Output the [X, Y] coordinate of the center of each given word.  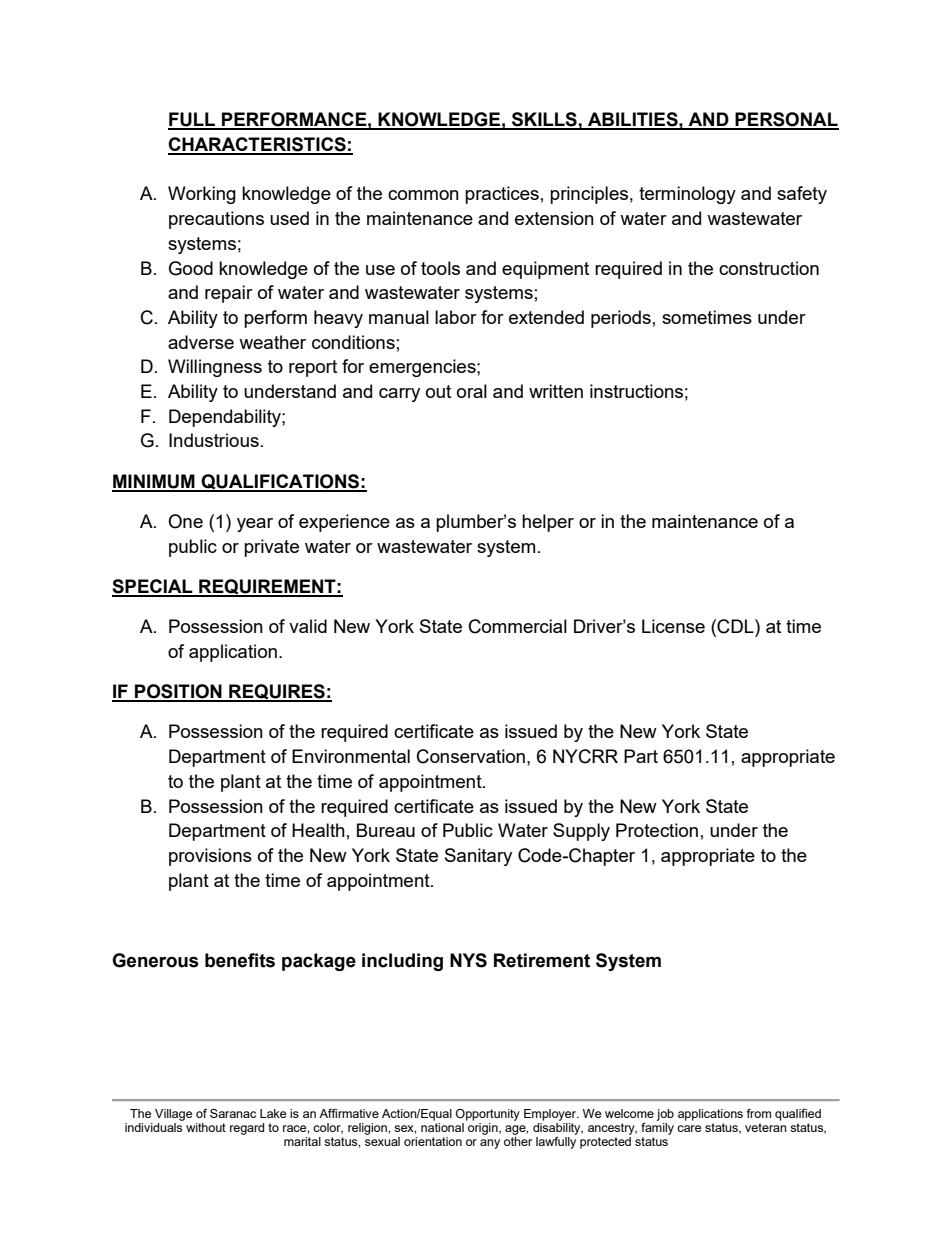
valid [308, 626]
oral [472, 391]
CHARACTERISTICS [258, 145]
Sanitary [478, 857]
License [673, 626]
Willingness [215, 368]
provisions [210, 857]
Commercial [518, 626]
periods [621, 319]
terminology [687, 195]
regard [247, 1129]
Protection [657, 830]
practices [502, 195]
